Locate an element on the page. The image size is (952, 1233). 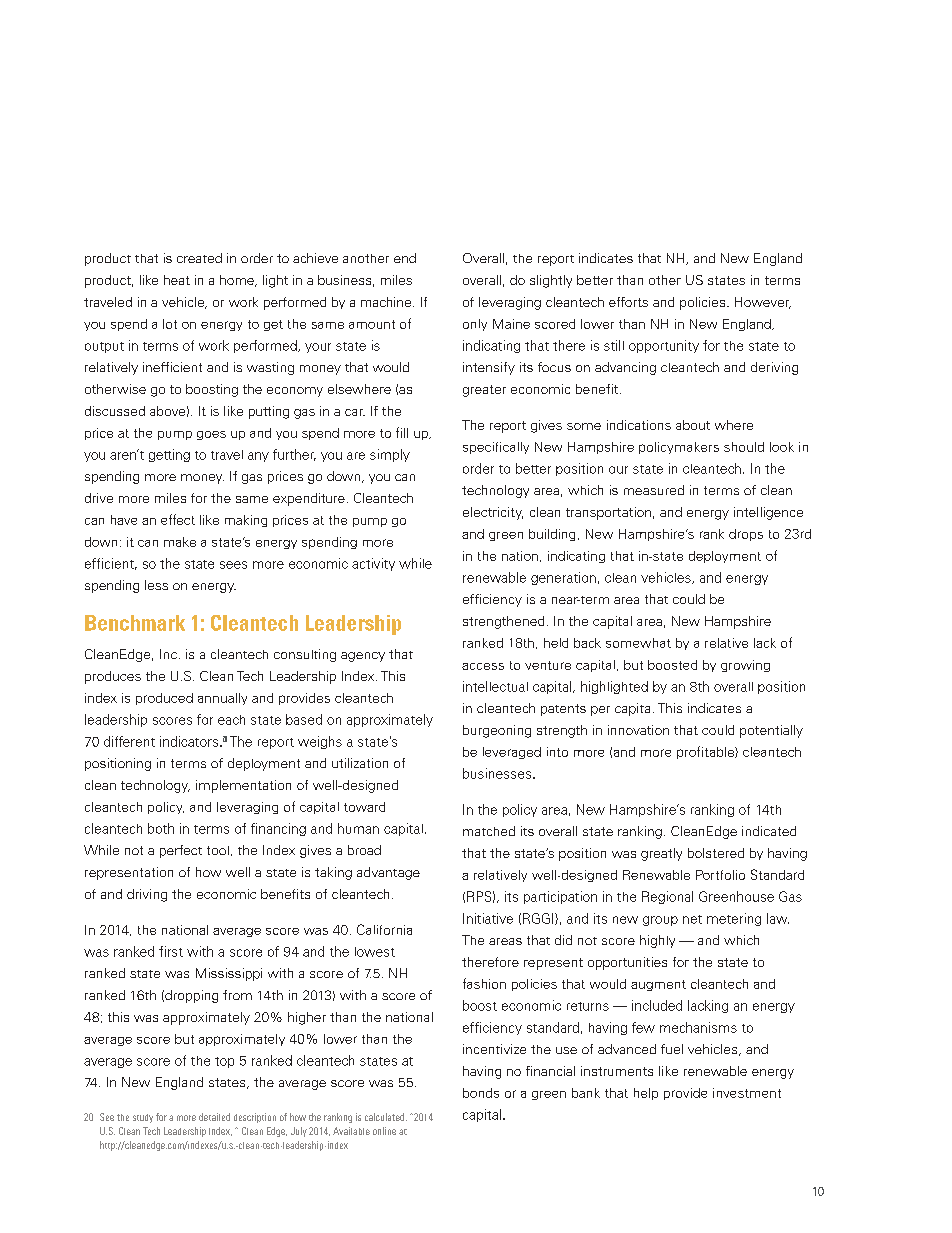
getting is located at coordinates (169, 455).
